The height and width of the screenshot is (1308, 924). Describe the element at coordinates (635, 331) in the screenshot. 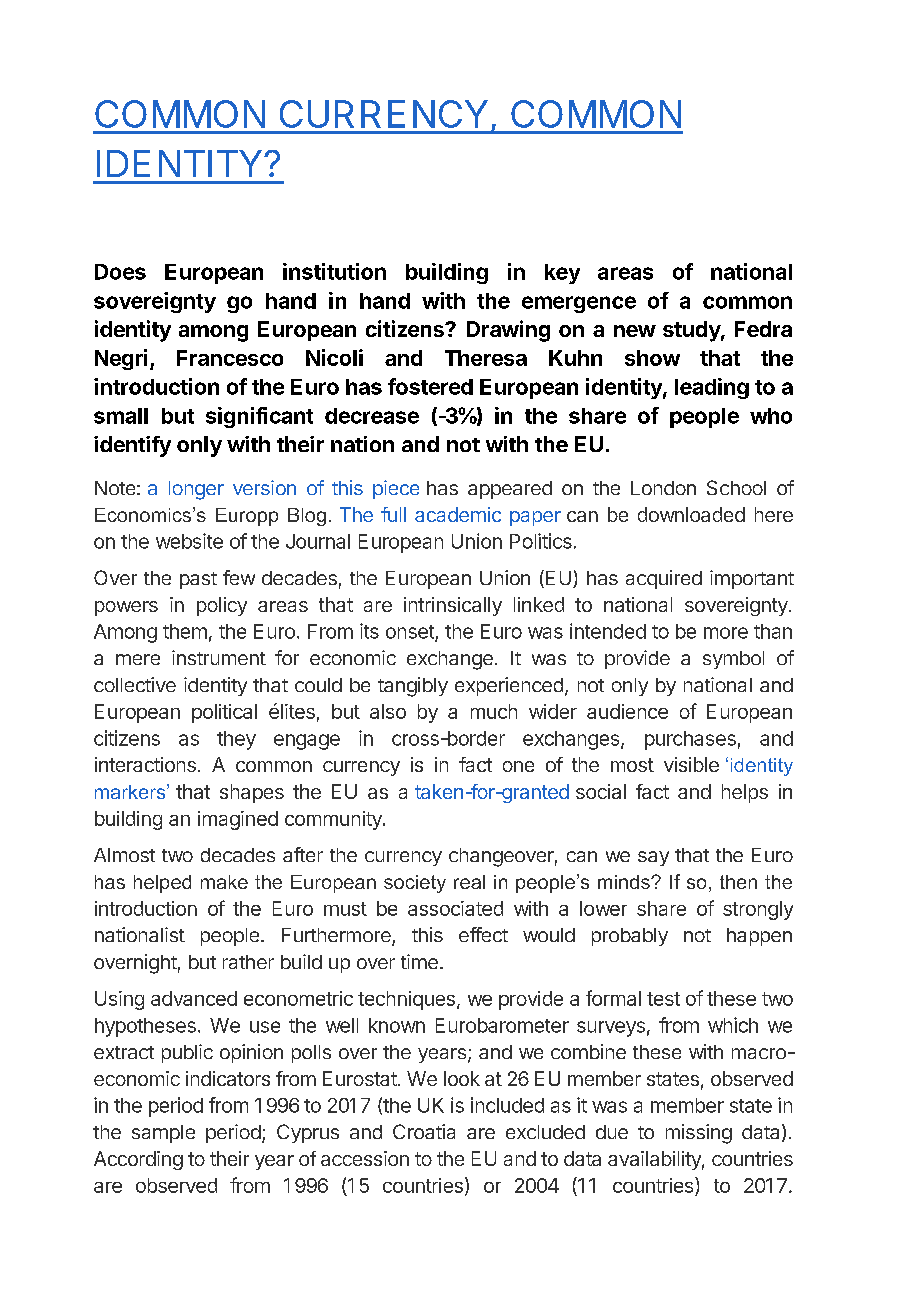

I see `new` at that location.
